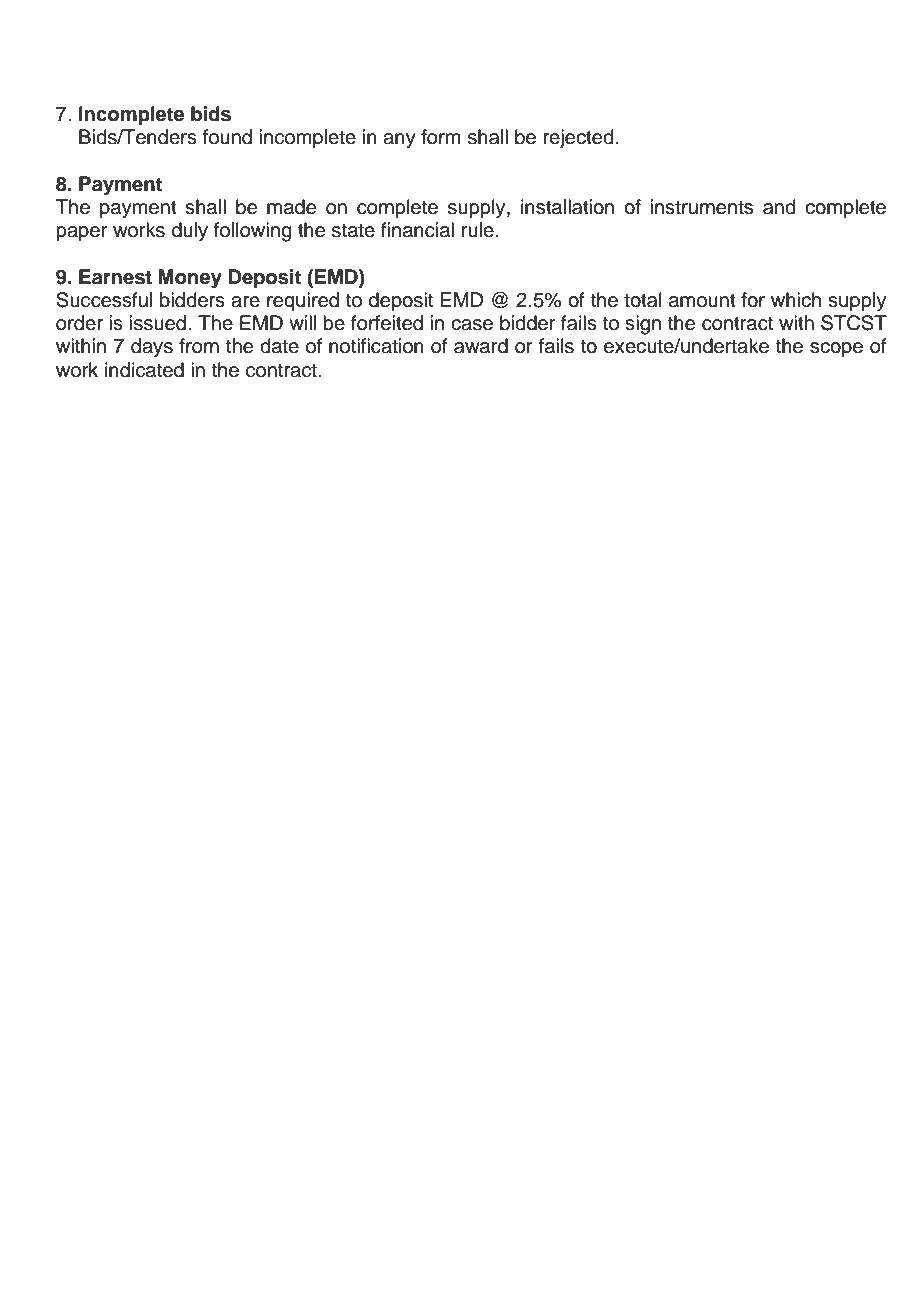  I want to click on form, so click(441, 137).
